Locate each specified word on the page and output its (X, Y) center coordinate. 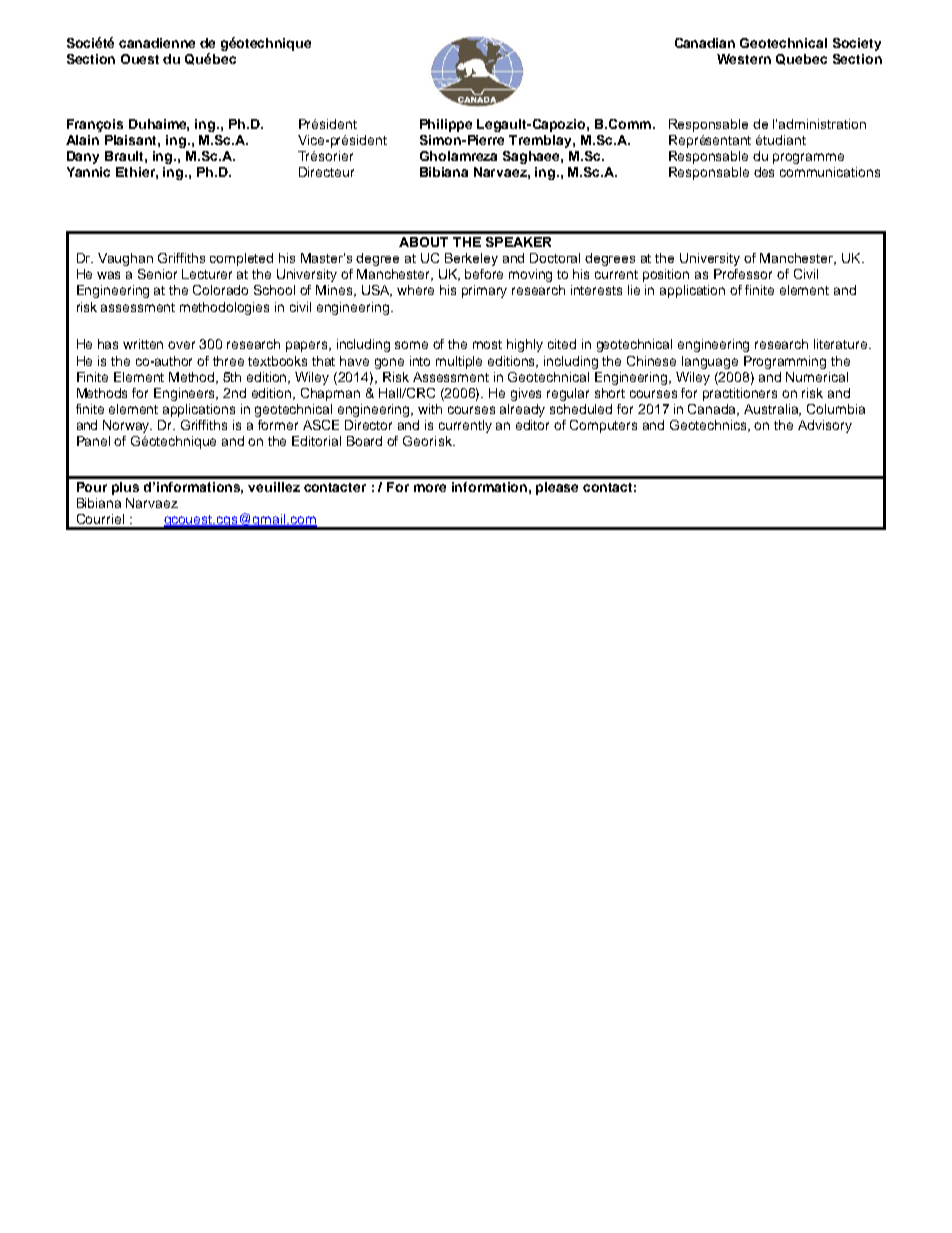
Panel (93, 441)
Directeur (326, 172)
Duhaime (159, 125)
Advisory (825, 426)
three (228, 361)
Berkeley (471, 259)
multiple (459, 362)
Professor (743, 274)
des (764, 172)
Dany (83, 157)
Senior (157, 274)
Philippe (446, 125)
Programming (785, 362)
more (430, 488)
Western (744, 59)
